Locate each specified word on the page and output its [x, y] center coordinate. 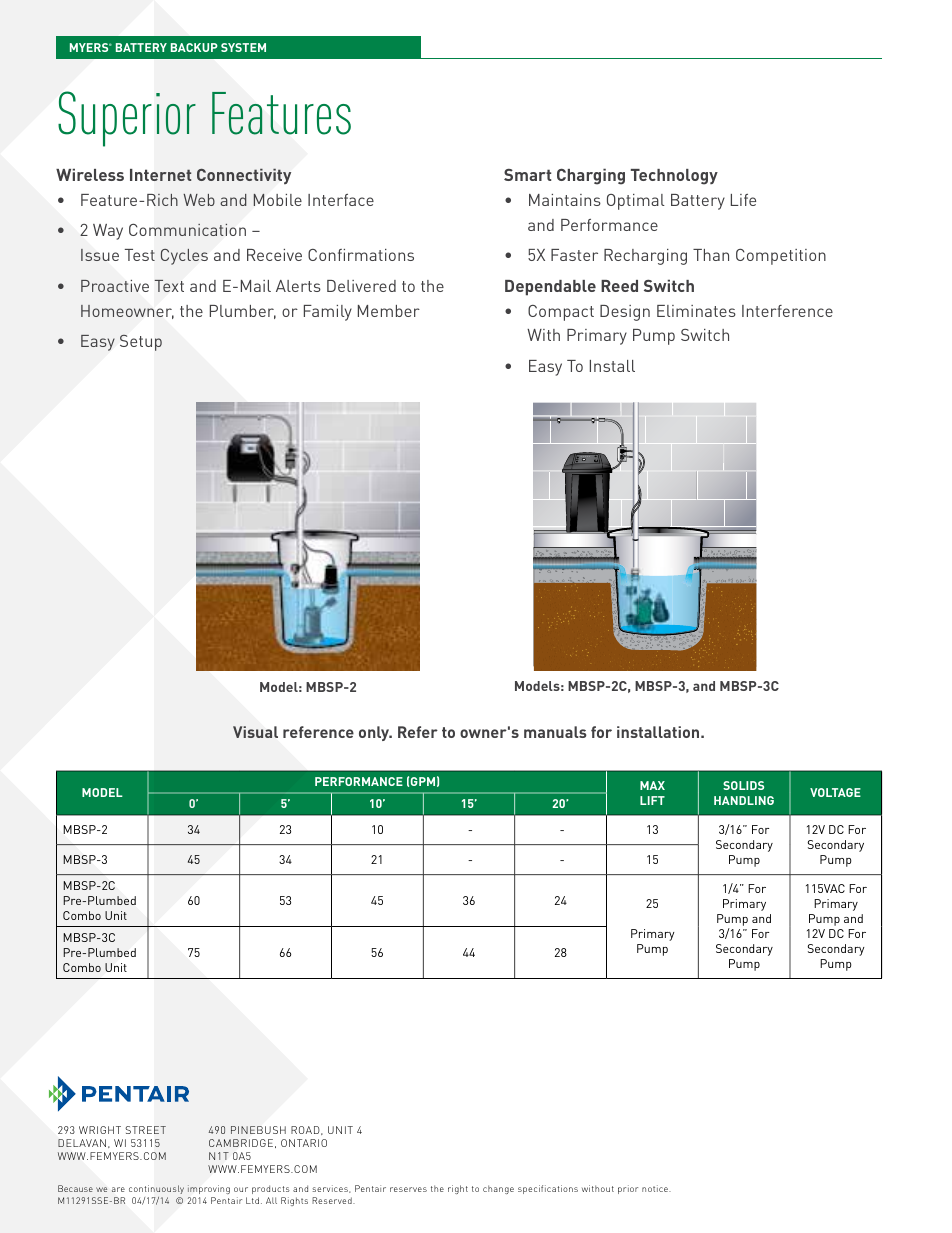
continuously [156, 1189]
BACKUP [194, 47]
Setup [141, 342]
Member [389, 311]
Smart [527, 175]
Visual [255, 732]
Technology [674, 177]
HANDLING [744, 800]
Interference [787, 311]
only [375, 733]
